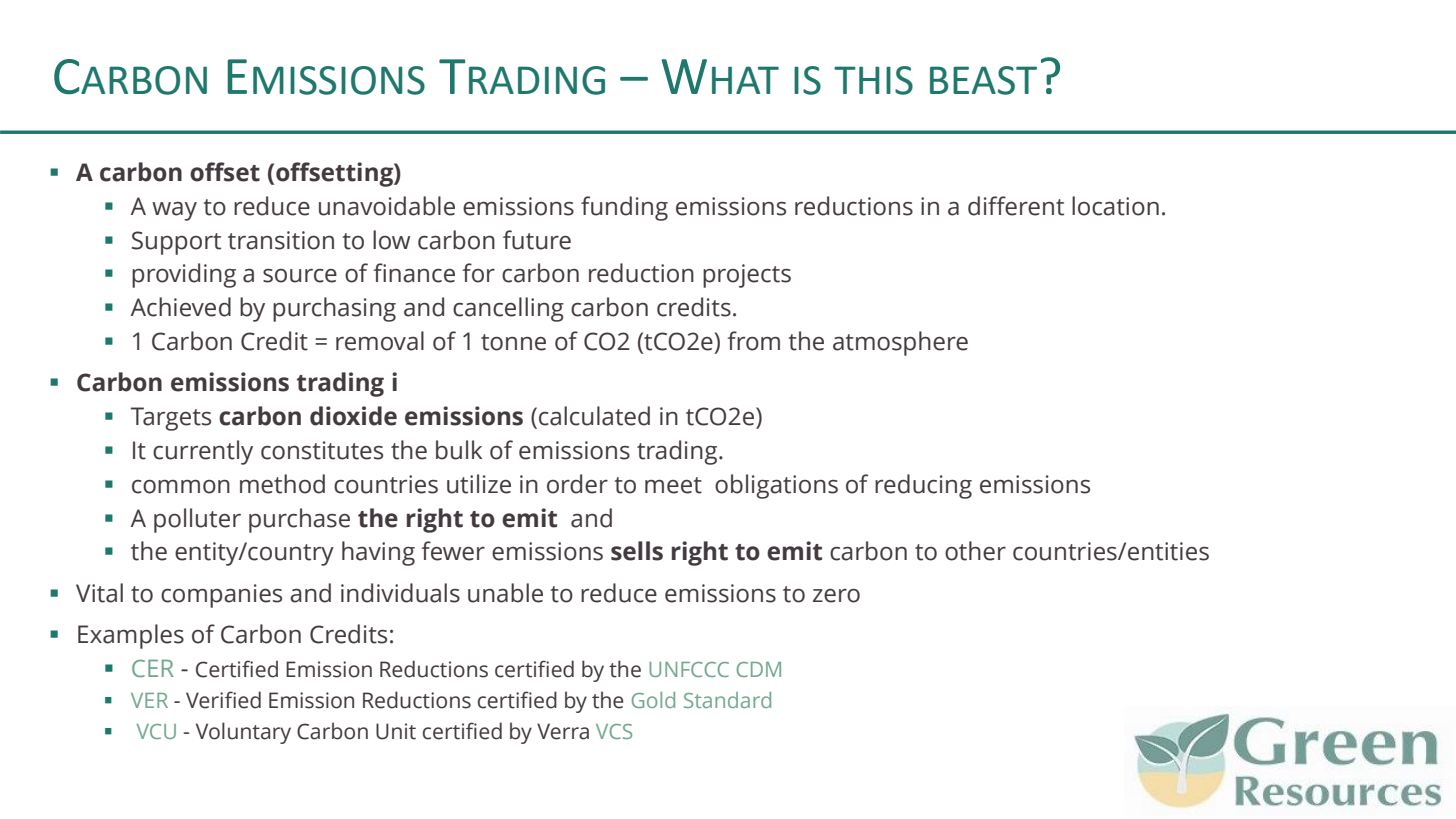 This image has height=819, width=1456. What do you see at coordinates (223, 700) in the image?
I see `Verified` at bounding box center [223, 700].
